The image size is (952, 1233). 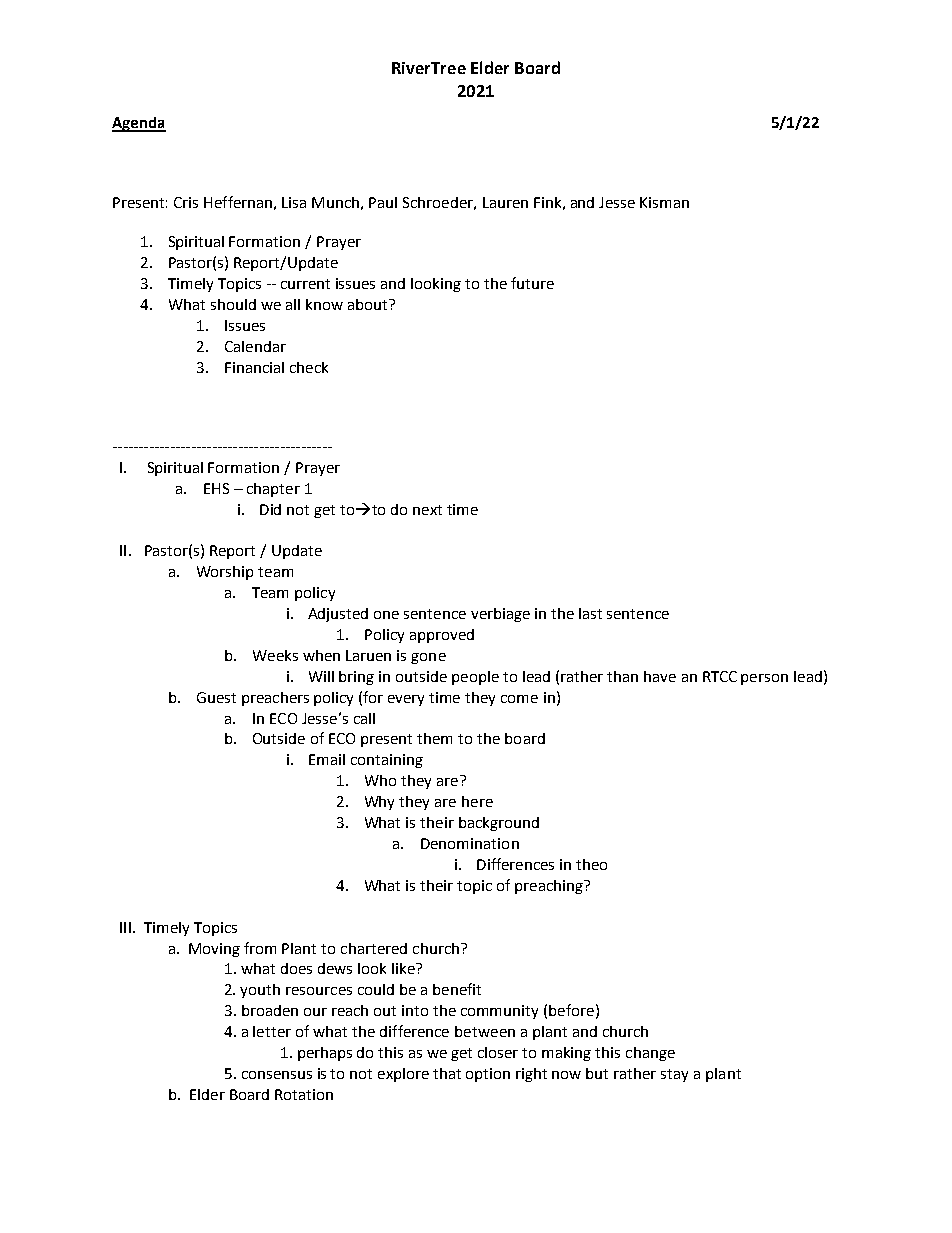 I want to click on Cris, so click(x=186, y=202).
